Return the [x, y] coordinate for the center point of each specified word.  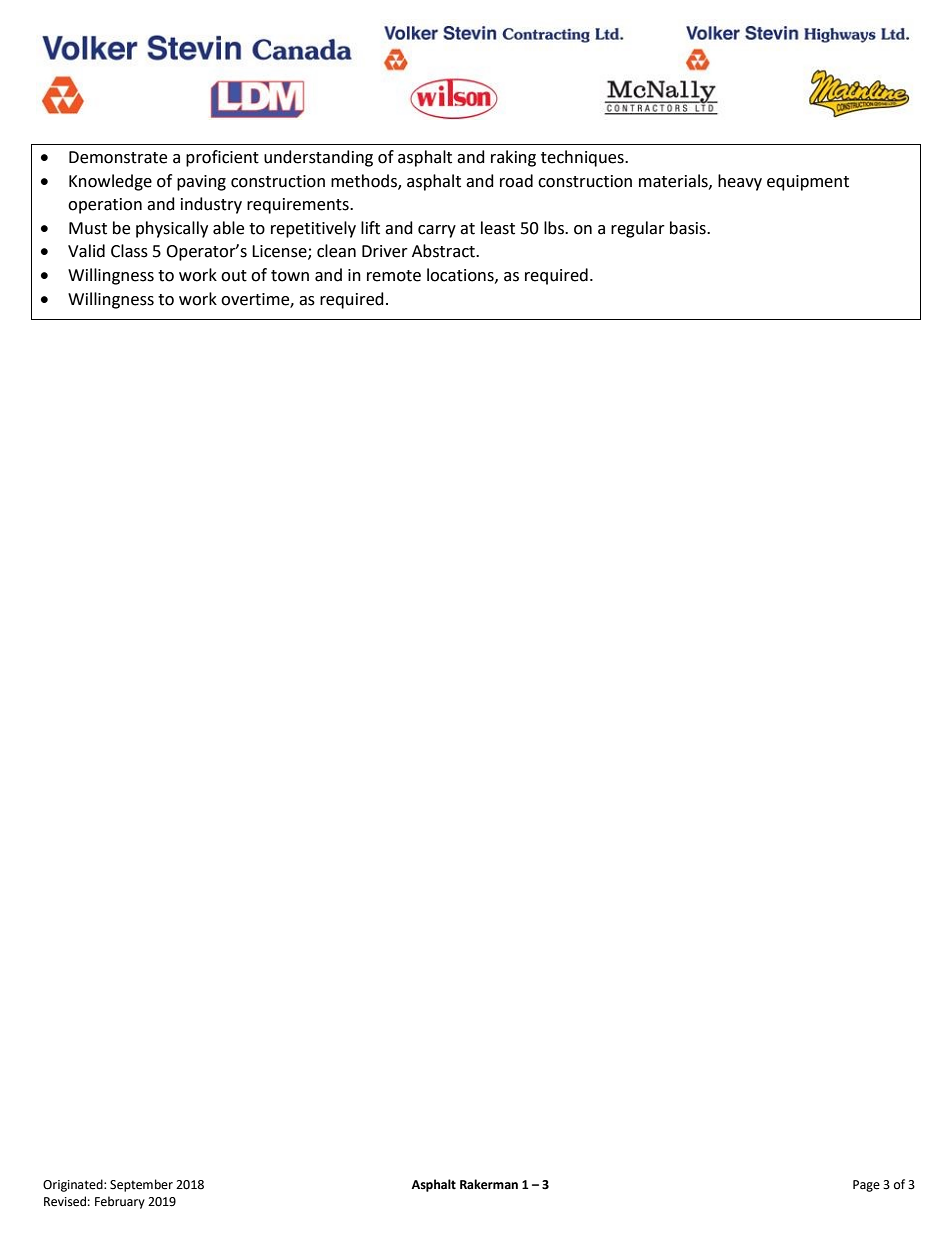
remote [394, 276]
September [141, 1185]
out [234, 276]
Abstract [444, 251]
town [290, 276]
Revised [65, 1201]
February [120, 1202]
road [516, 181]
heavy [740, 182]
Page [866, 1186]
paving [201, 183]
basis [689, 228]
